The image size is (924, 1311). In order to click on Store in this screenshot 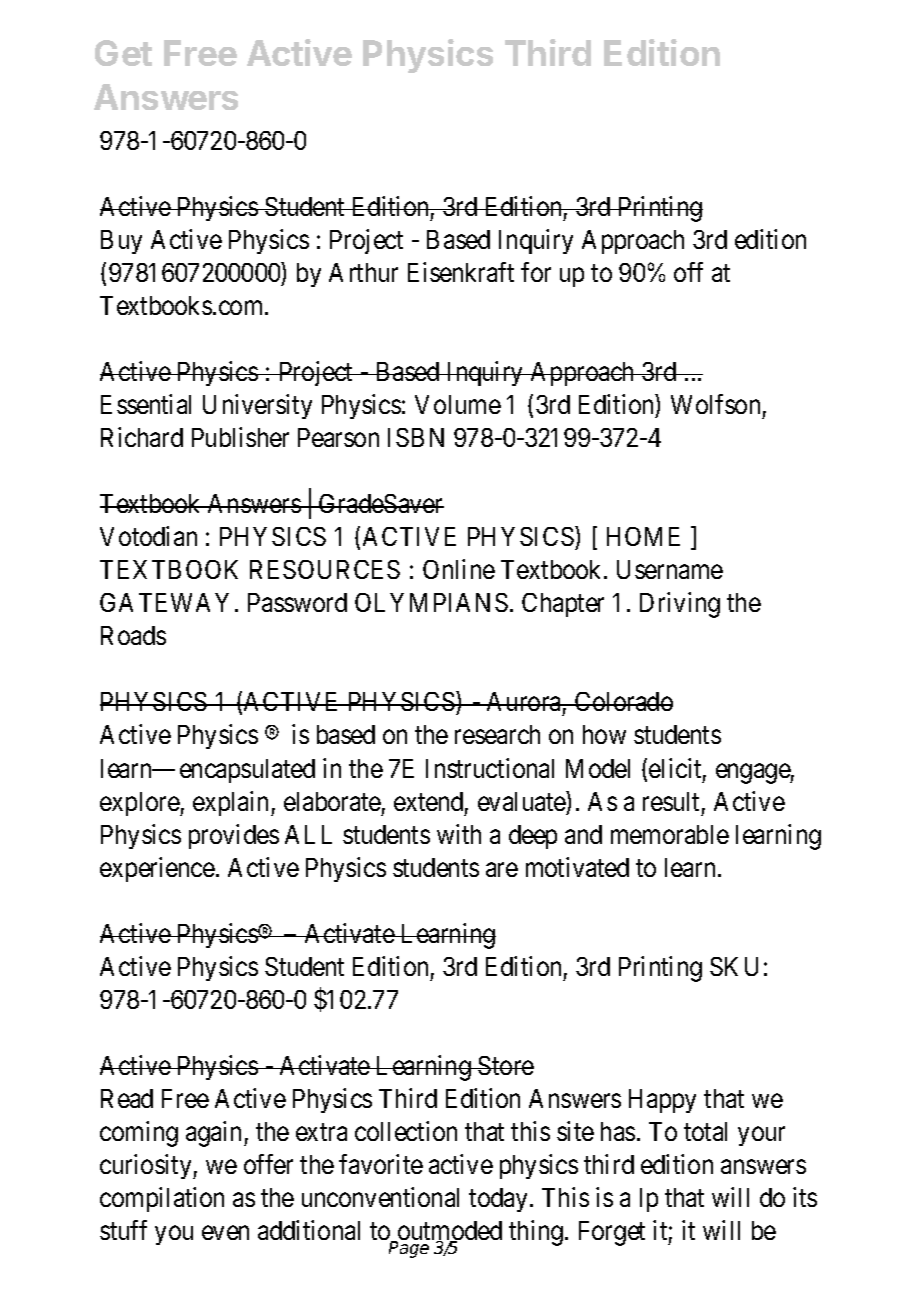, I will do `click(505, 1065)`.
